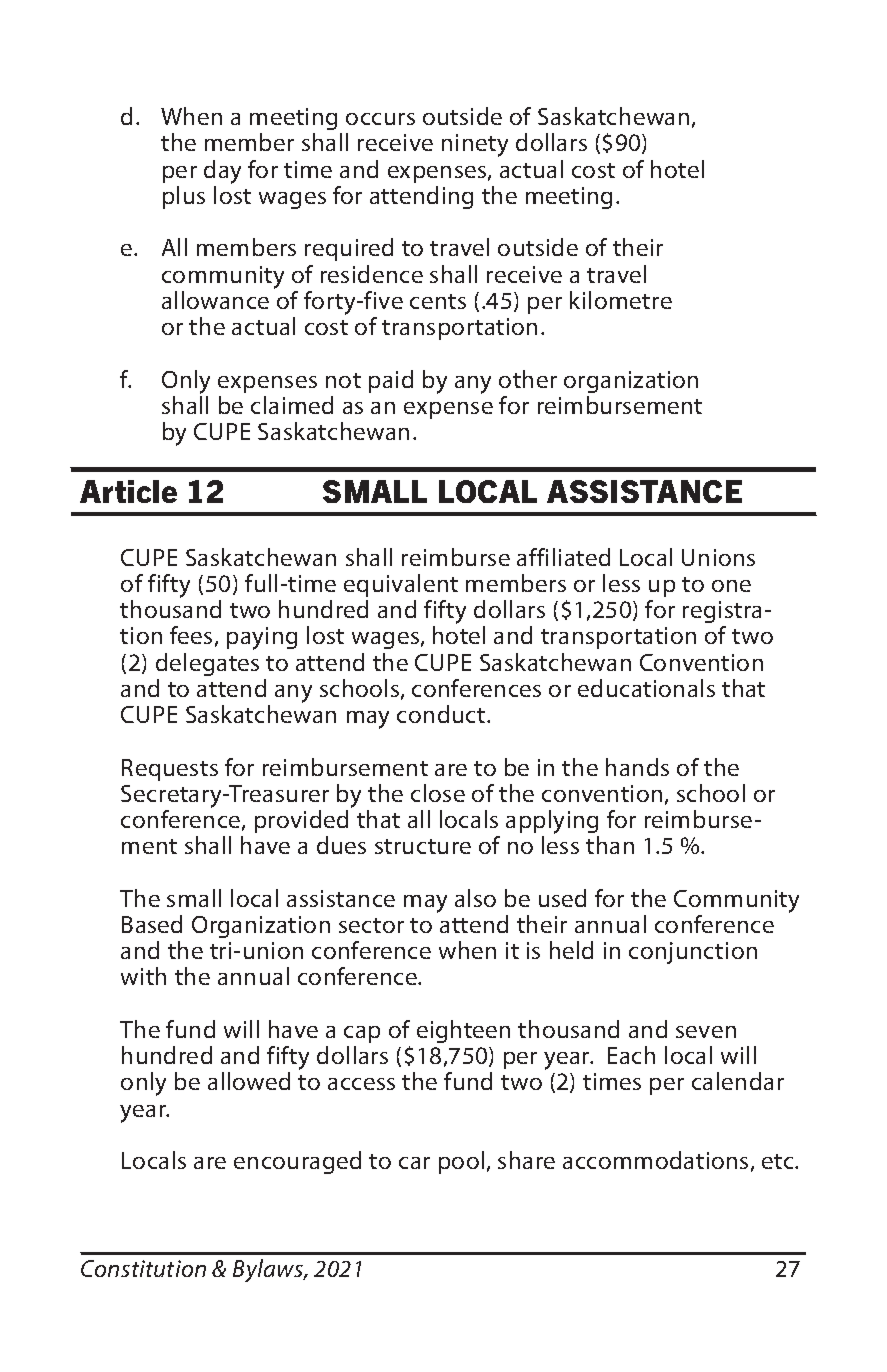  I want to click on kilometre, so click(621, 300).
